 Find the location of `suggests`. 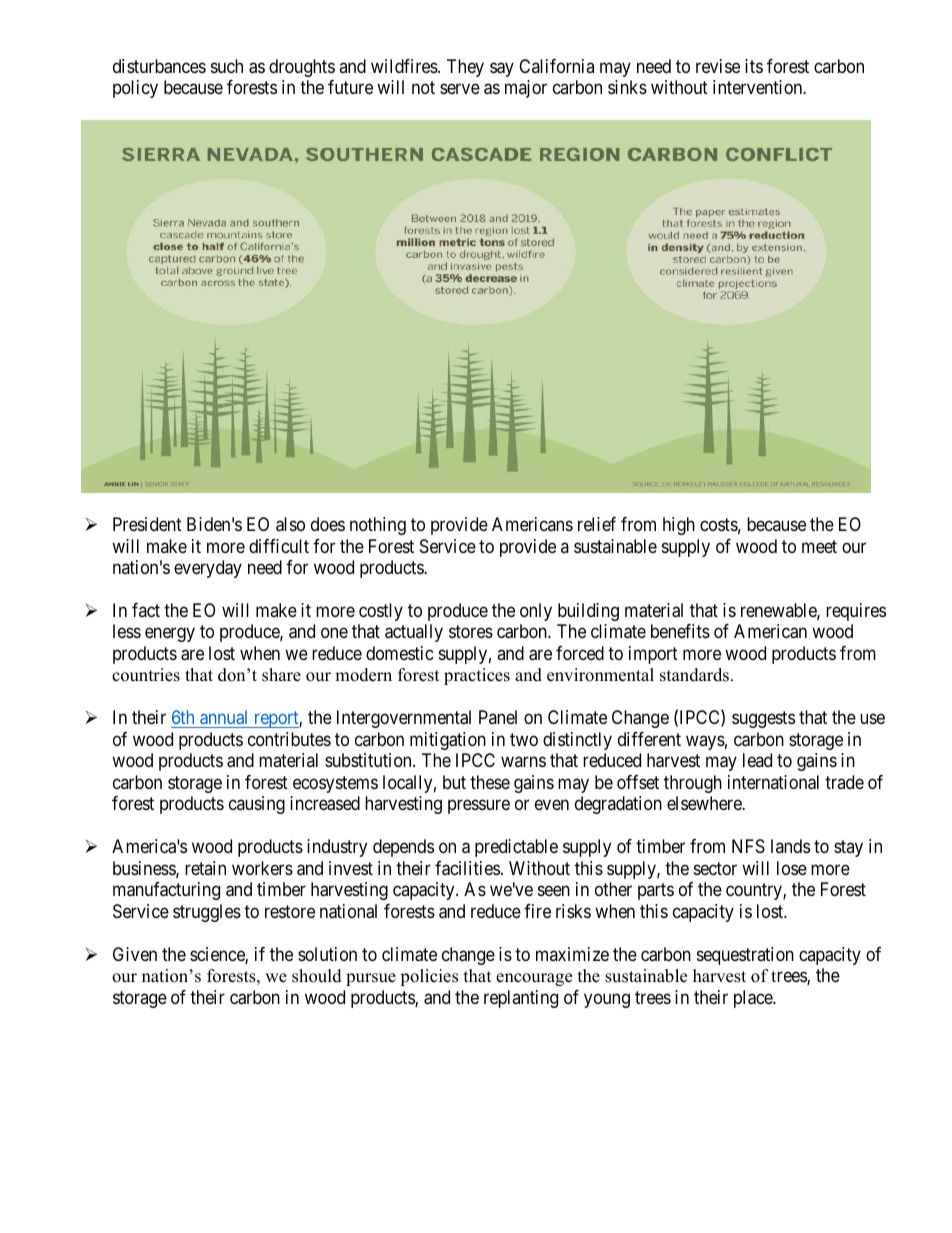

suggests is located at coordinates (763, 720).
